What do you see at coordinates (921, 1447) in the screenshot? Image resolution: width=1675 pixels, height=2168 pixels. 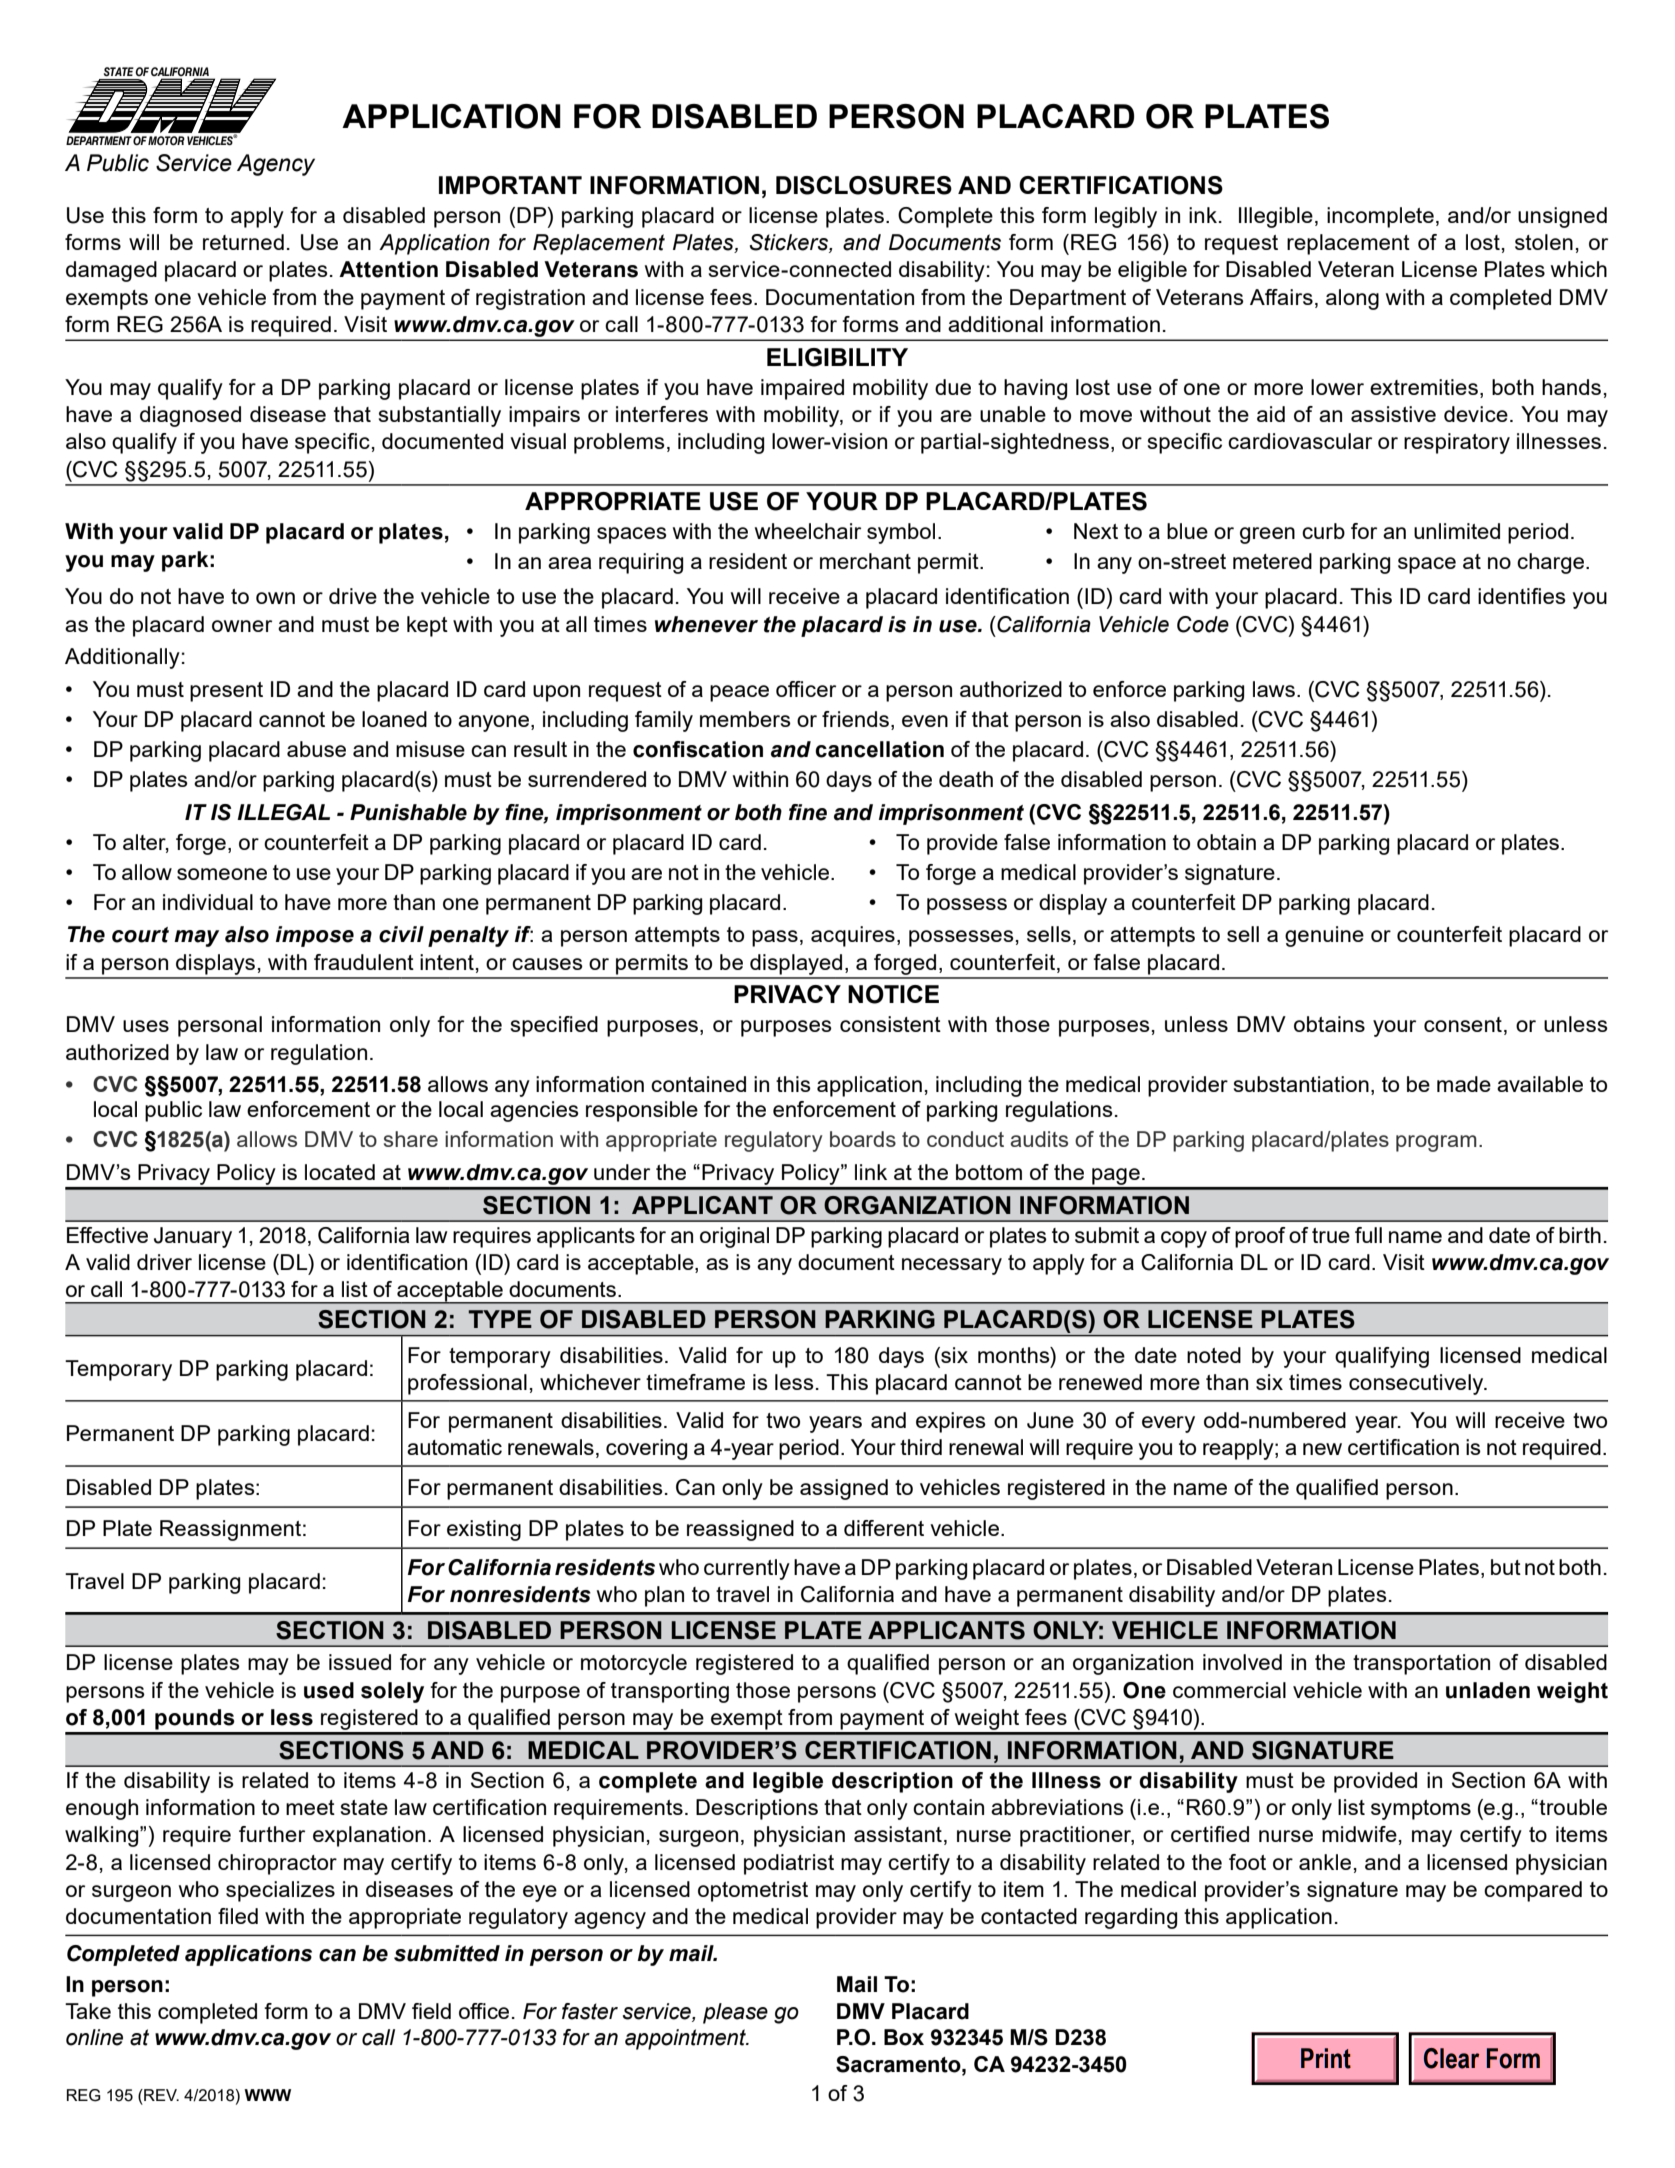 I see `third` at bounding box center [921, 1447].
